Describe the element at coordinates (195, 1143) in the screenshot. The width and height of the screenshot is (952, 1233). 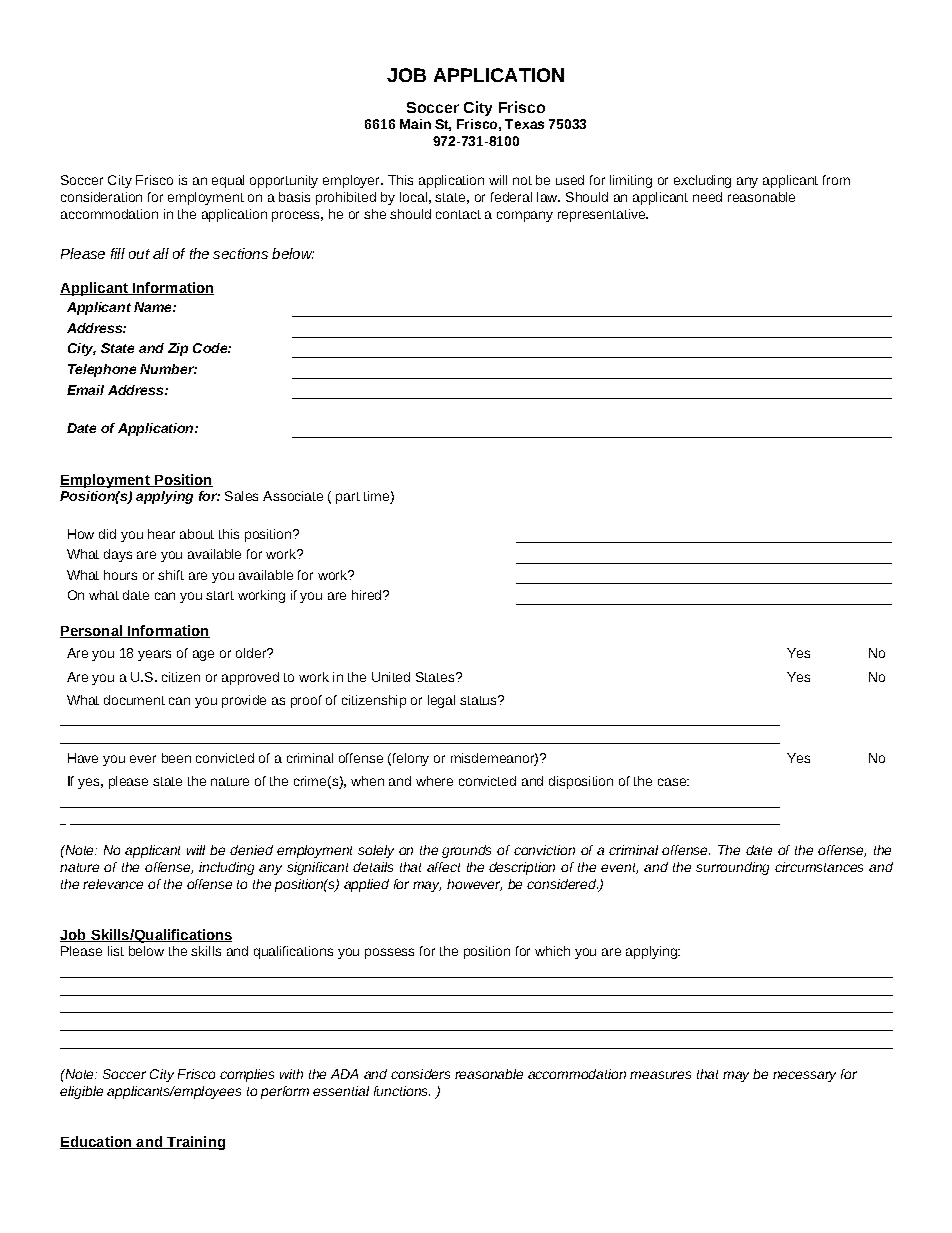
I see `Training` at that location.
